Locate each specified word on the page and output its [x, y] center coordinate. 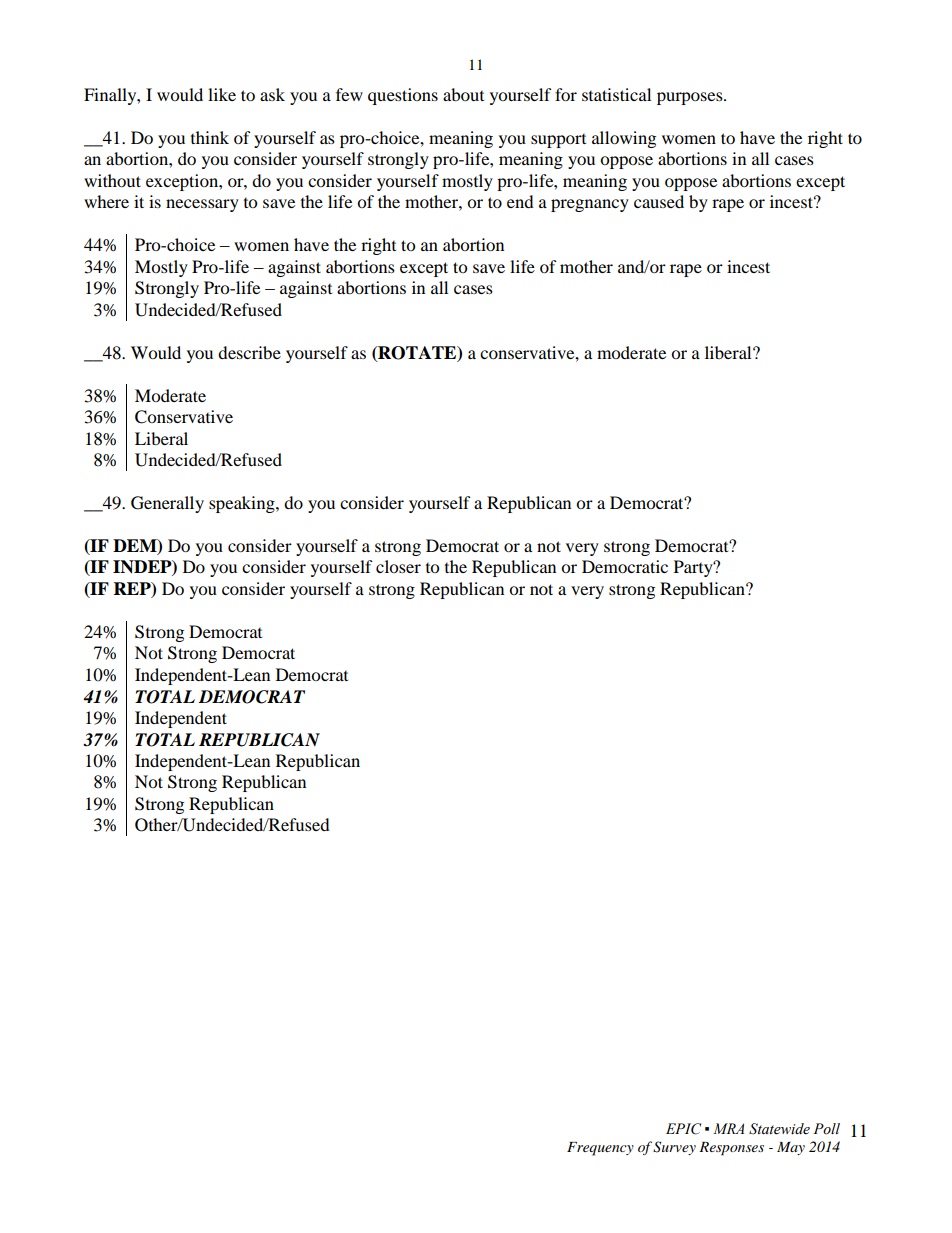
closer [398, 566]
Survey [674, 1148]
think [210, 137]
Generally [167, 504]
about [463, 94]
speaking [243, 504]
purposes [691, 98]
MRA [728, 1128]
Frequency [600, 1149]
